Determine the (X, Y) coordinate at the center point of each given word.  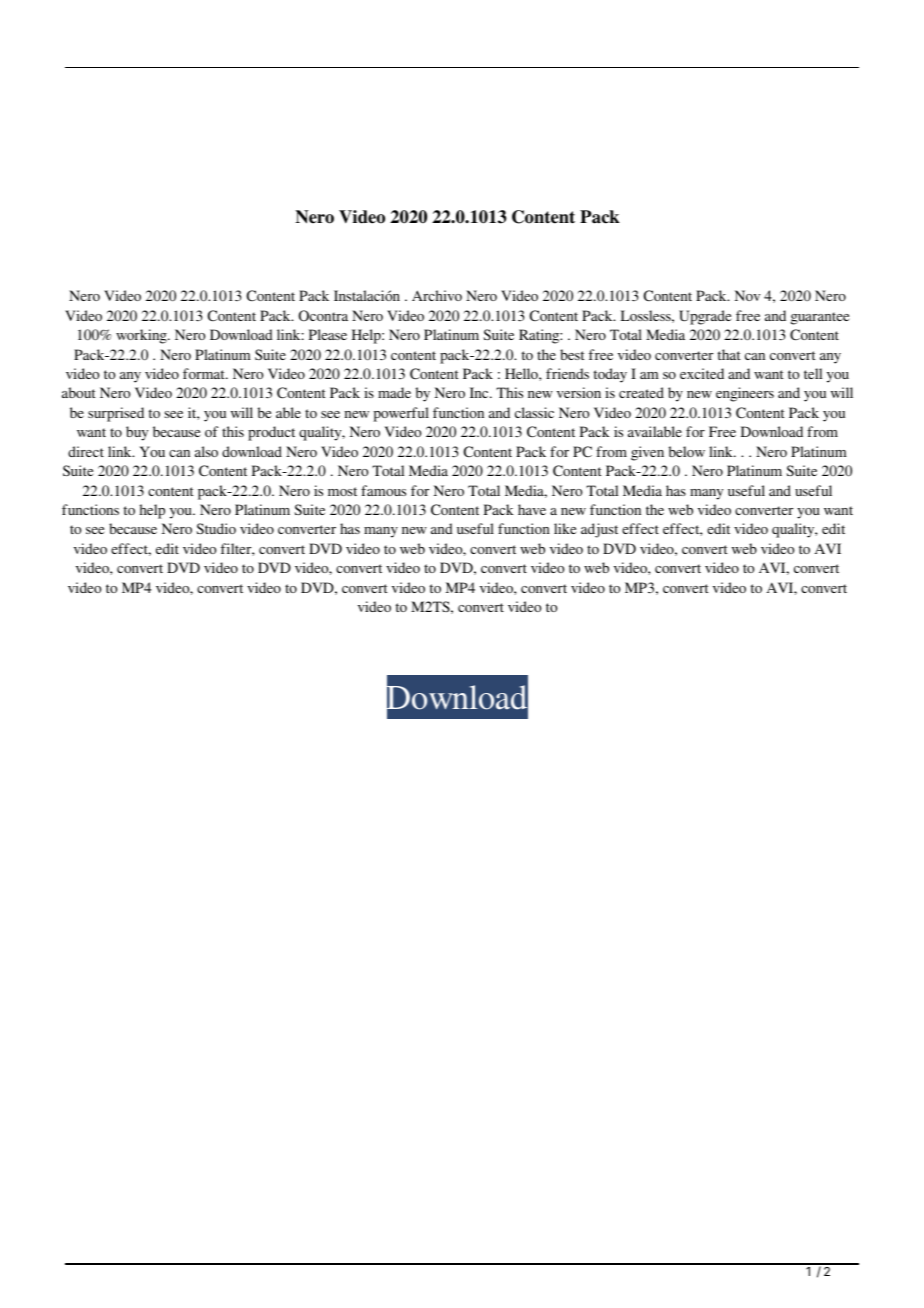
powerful (401, 414)
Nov (747, 295)
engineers (745, 394)
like (565, 528)
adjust (599, 530)
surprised (116, 414)
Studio (216, 528)
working (142, 336)
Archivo (437, 295)
